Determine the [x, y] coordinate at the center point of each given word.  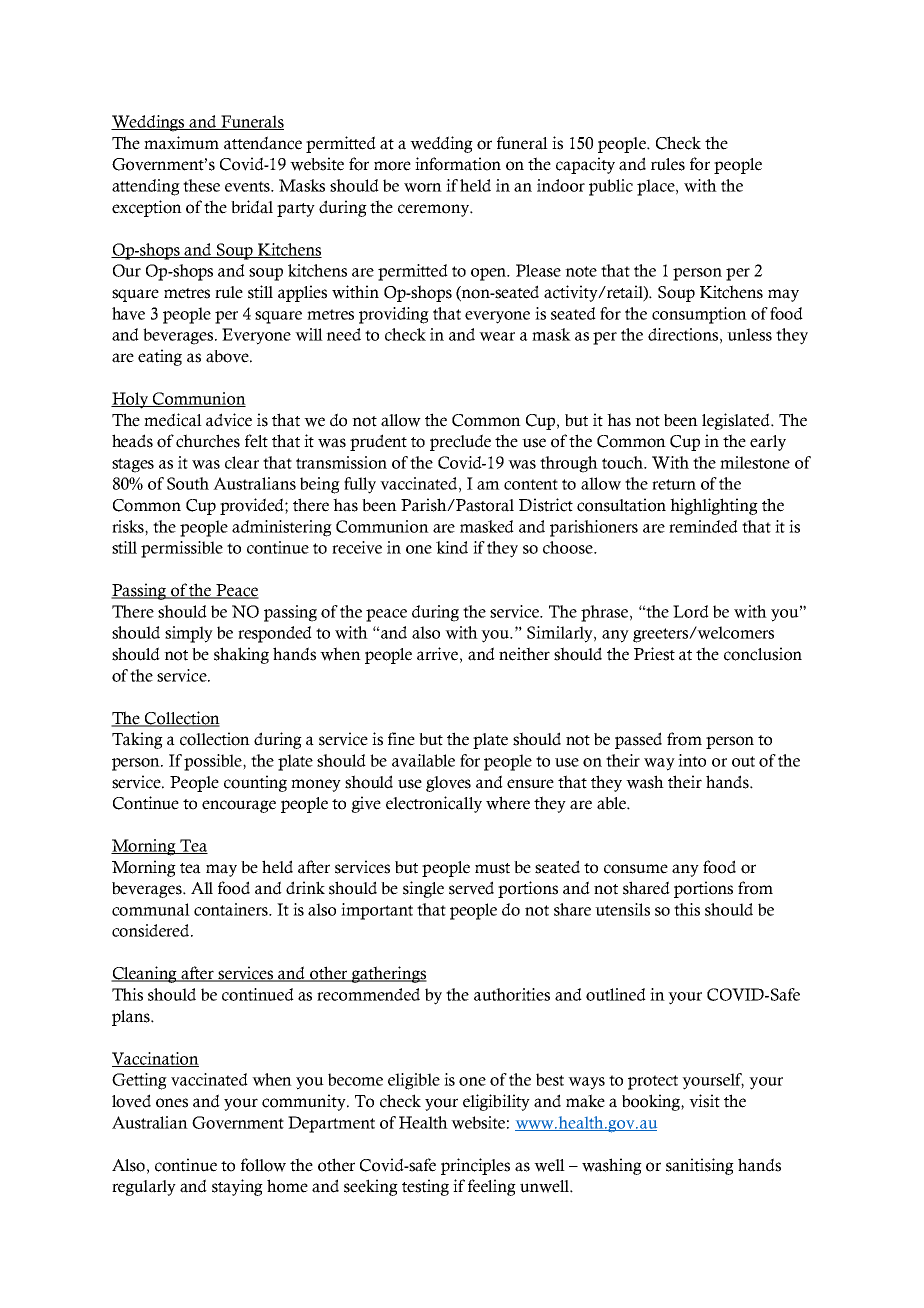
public [611, 187]
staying [237, 1187]
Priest [654, 654]
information [458, 164]
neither [524, 654]
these [201, 185]
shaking [241, 655]
